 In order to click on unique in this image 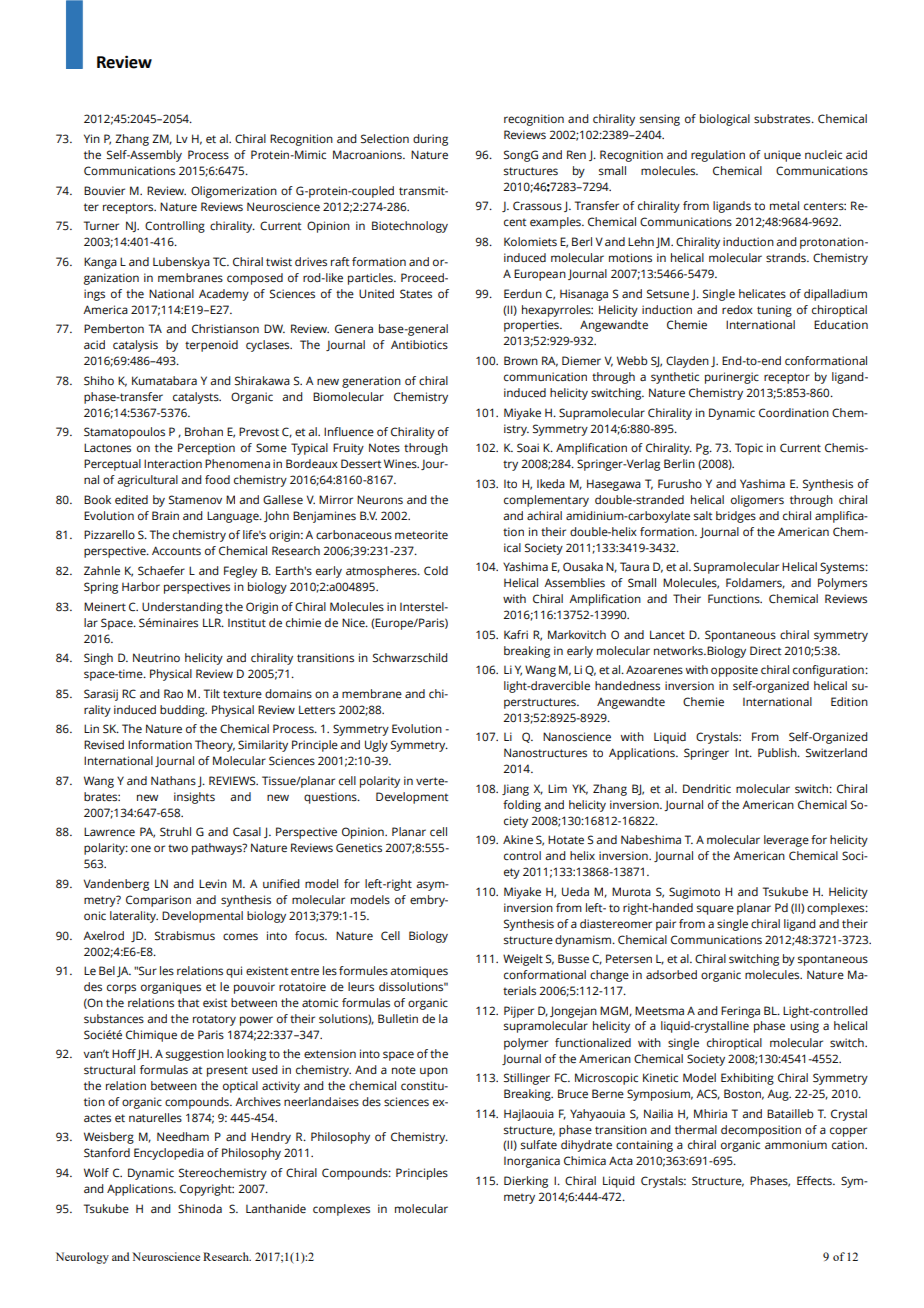, I will do `click(782, 156)`.
